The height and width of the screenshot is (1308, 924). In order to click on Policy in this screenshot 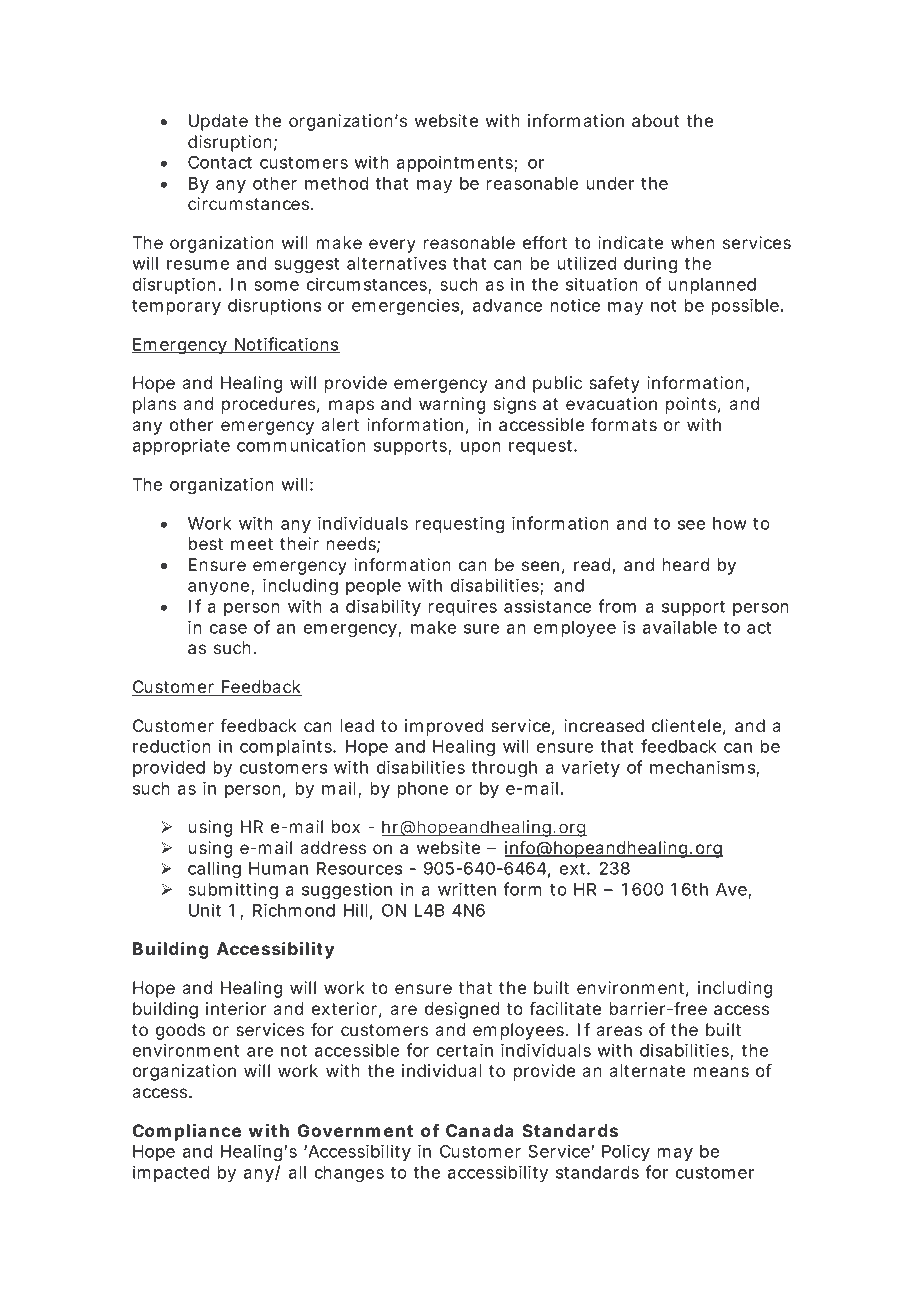, I will do `click(626, 1152)`.
